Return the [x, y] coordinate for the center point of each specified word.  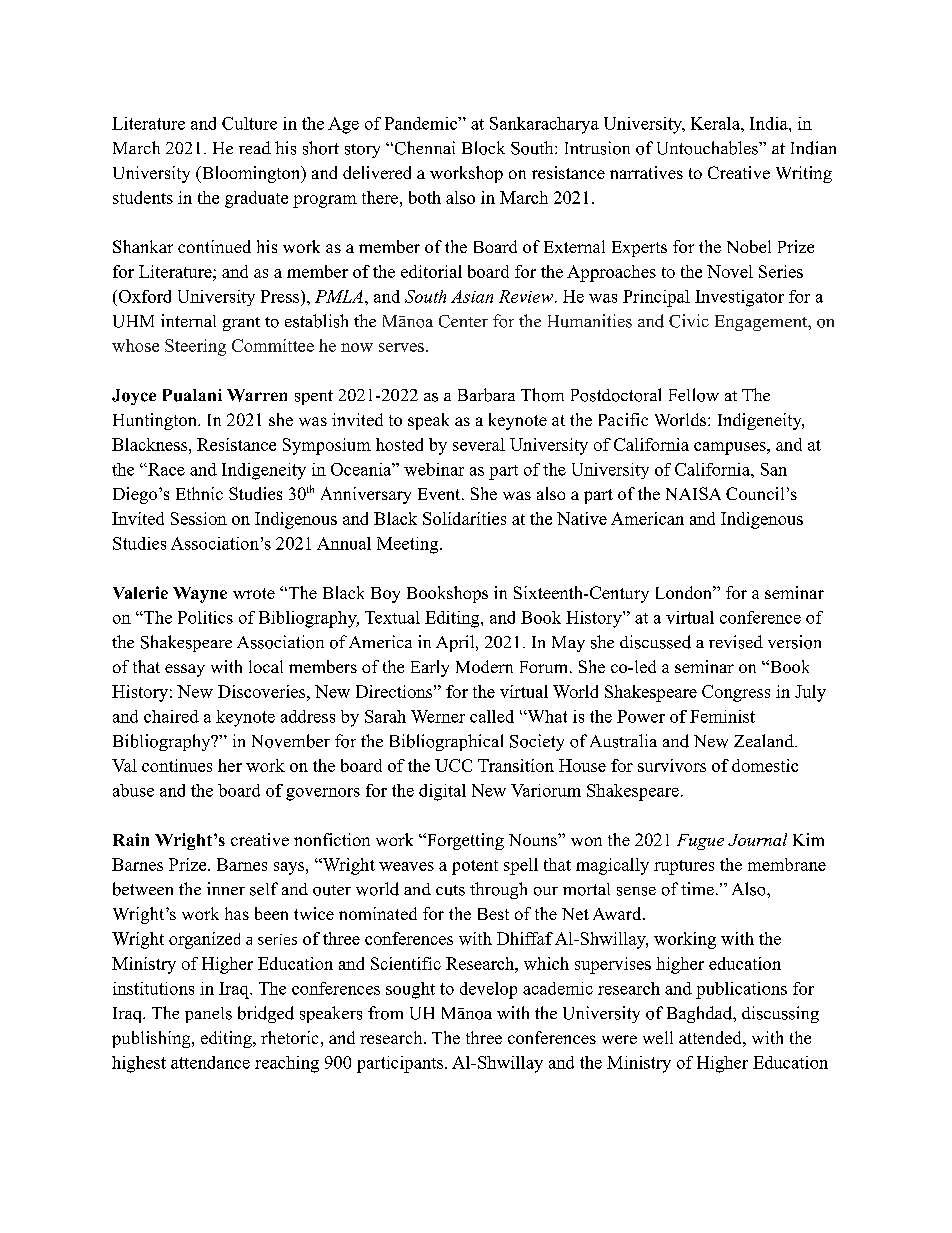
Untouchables [708, 148]
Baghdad [700, 1014]
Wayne [200, 595]
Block [483, 148]
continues [177, 765]
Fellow [694, 395]
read [255, 147]
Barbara [486, 395]
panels [208, 1015]
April [456, 643]
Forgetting [464, 841]
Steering [195, 347]
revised [736, 642]
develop [488, 990]
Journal [757, 839]
